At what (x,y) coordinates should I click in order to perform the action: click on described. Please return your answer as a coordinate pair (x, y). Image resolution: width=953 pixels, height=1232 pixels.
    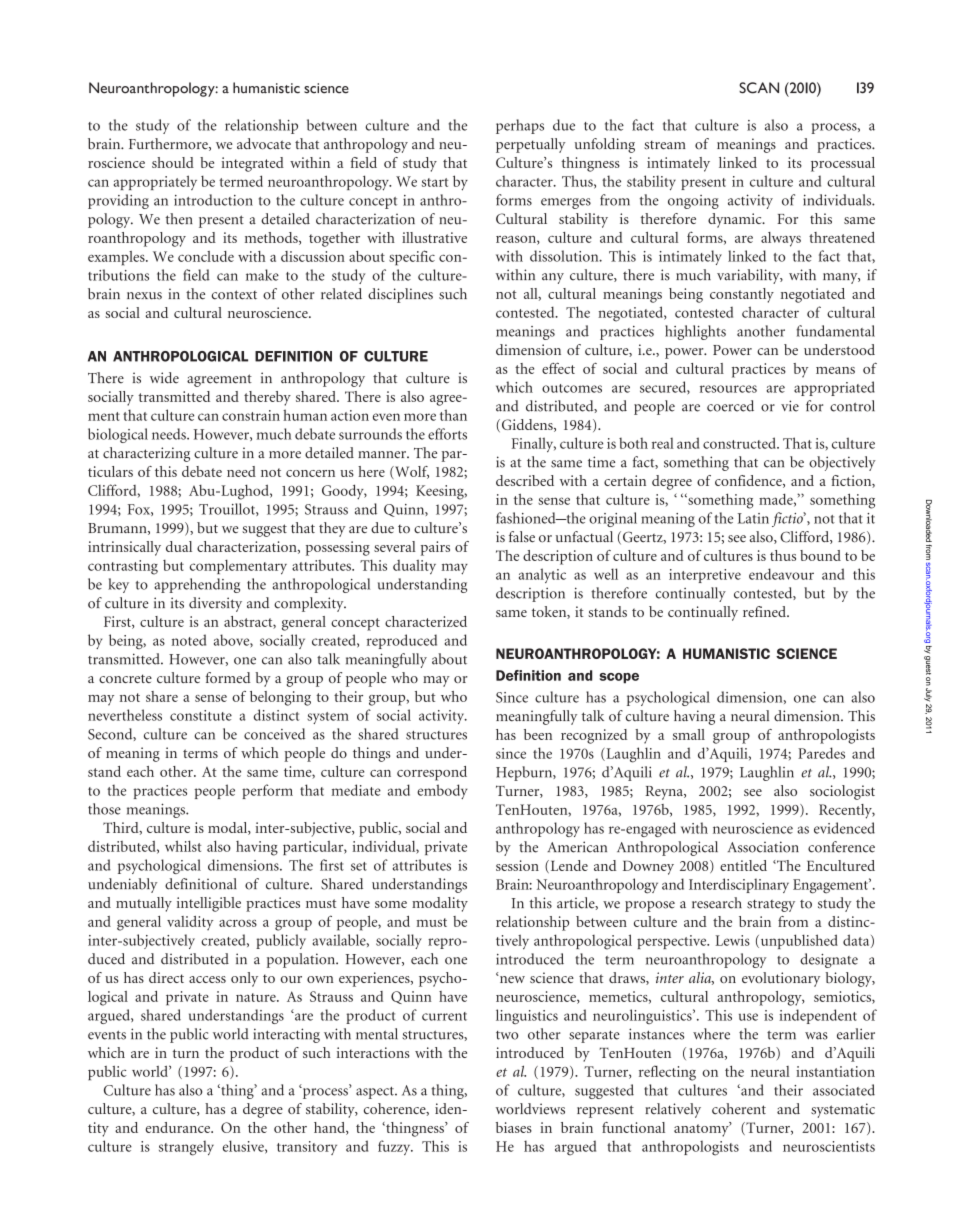
    Looking at the image, I should click on (525, 480).
